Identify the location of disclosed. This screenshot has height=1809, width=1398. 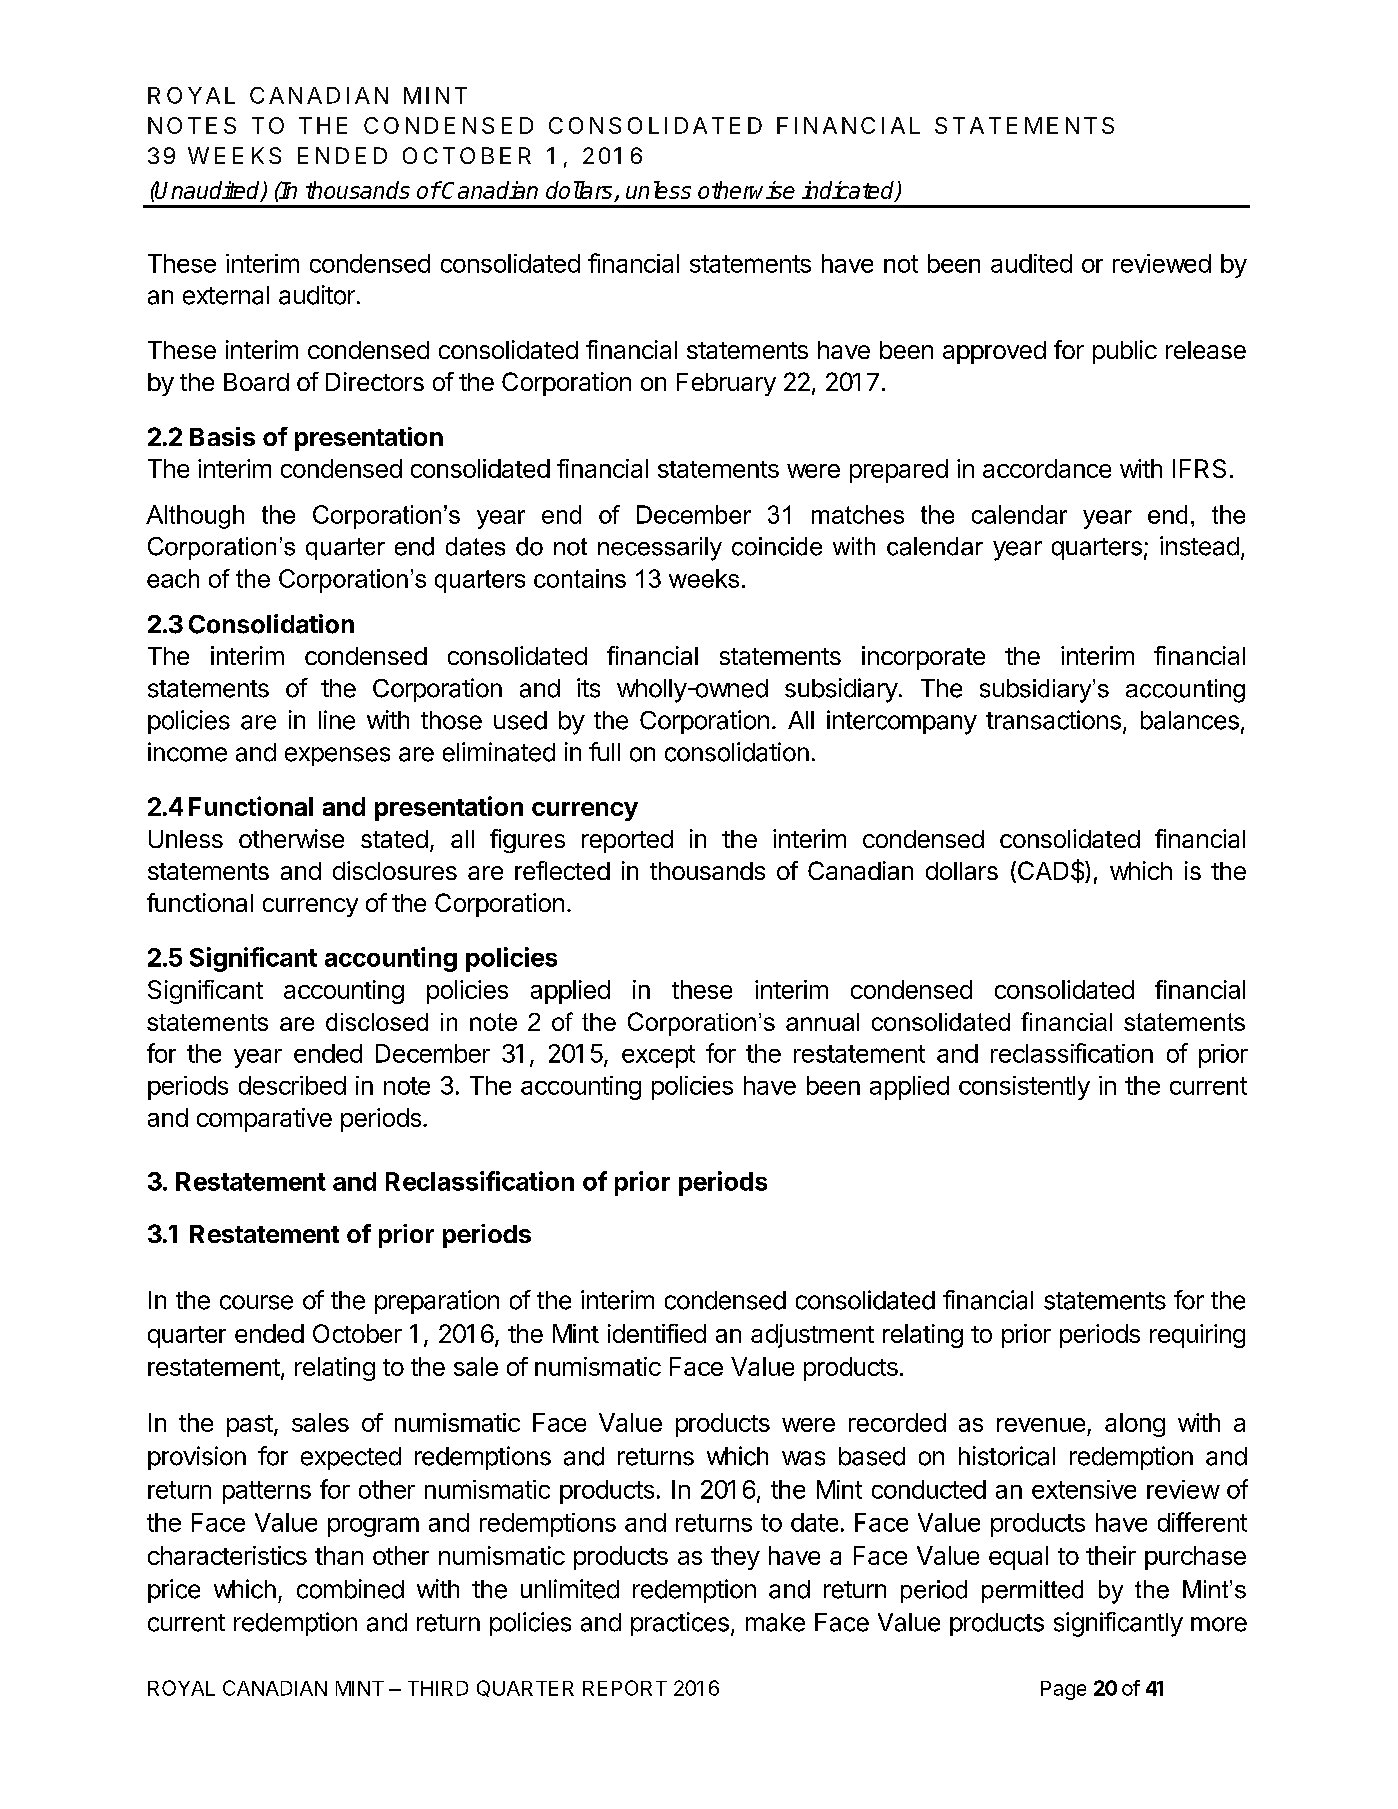
(377, 1022).
